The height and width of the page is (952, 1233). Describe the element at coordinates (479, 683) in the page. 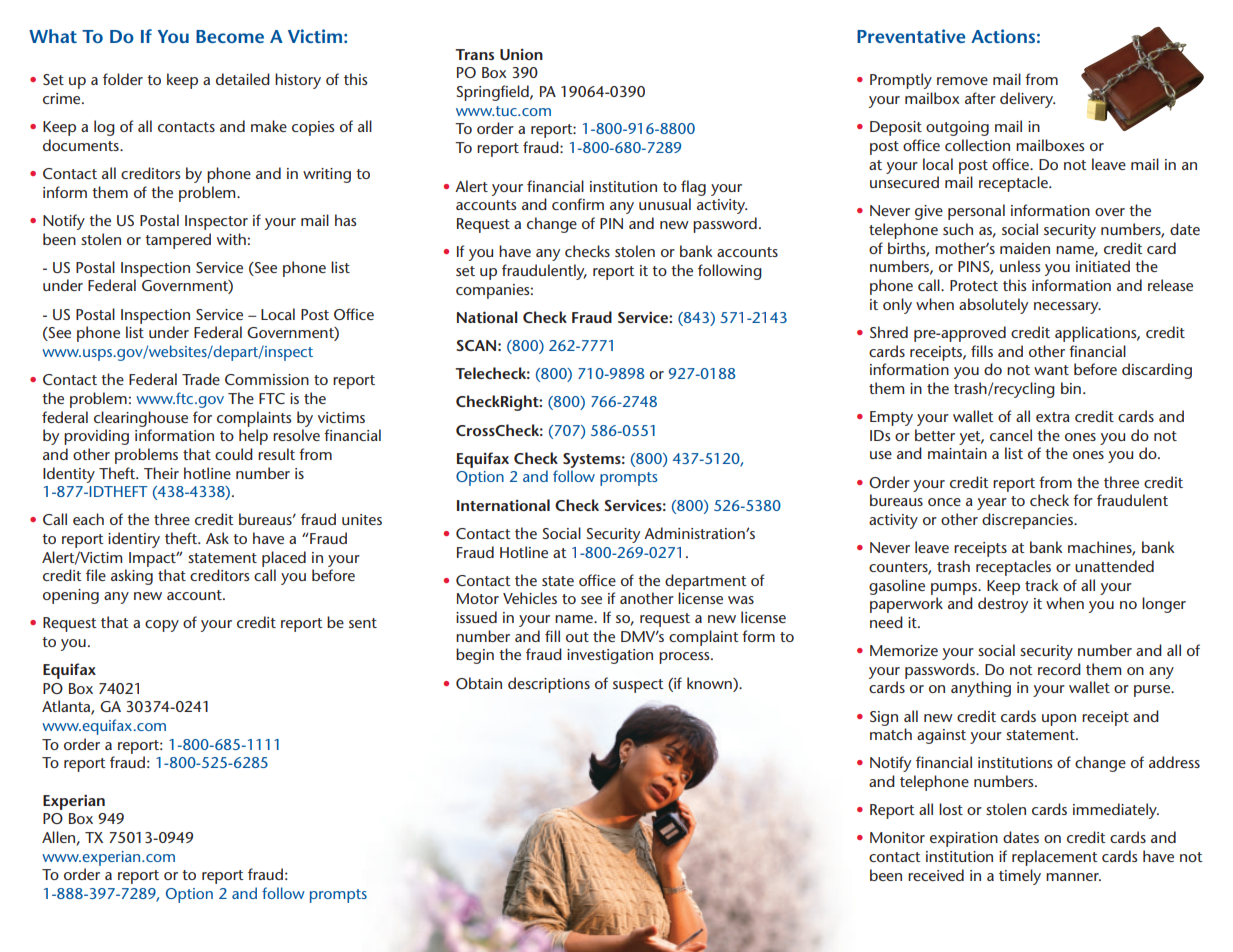

I see `Obtain` at that location.
